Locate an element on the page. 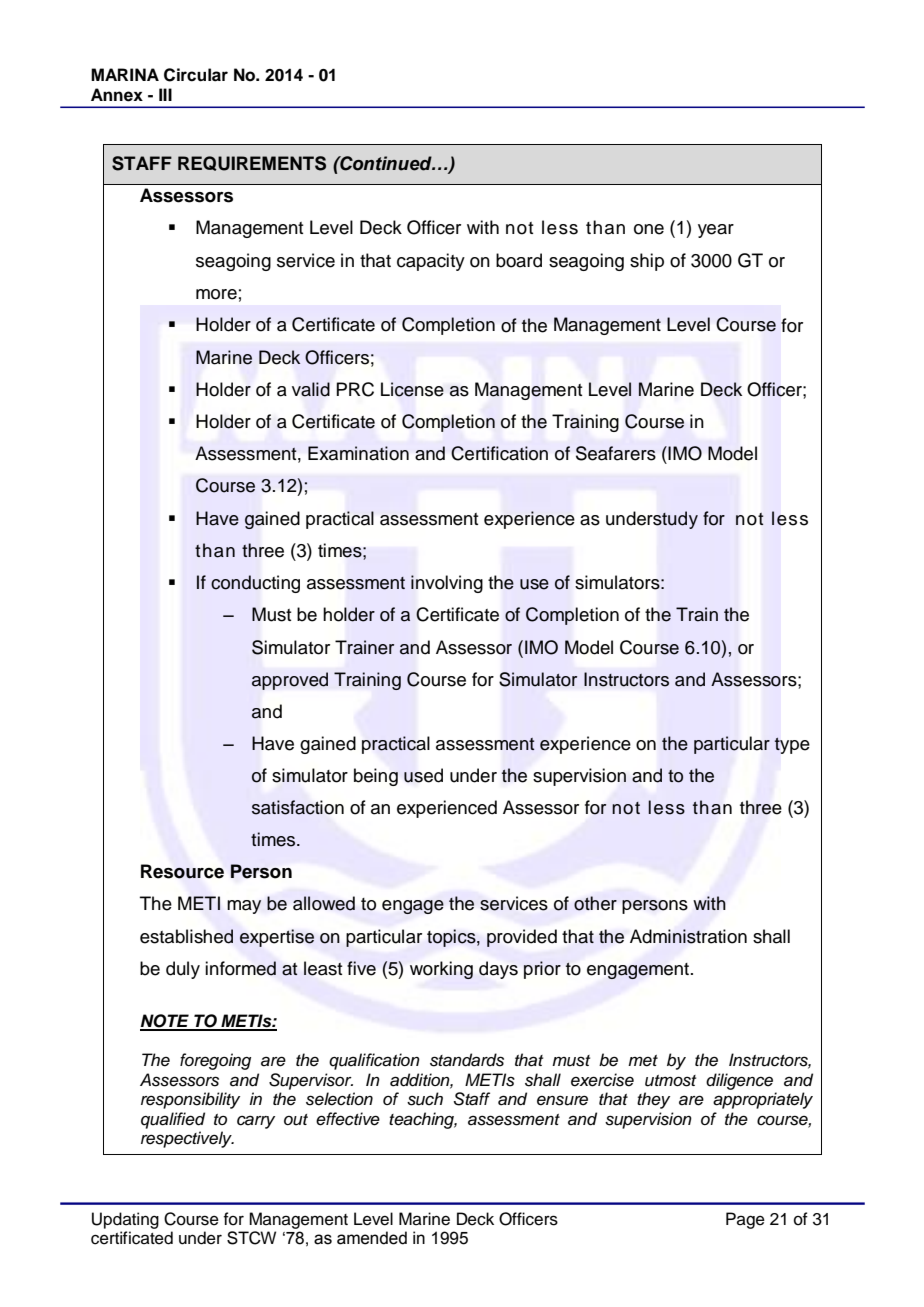 The image size is (924, 1307). III is located at coordinates (165, 94).
